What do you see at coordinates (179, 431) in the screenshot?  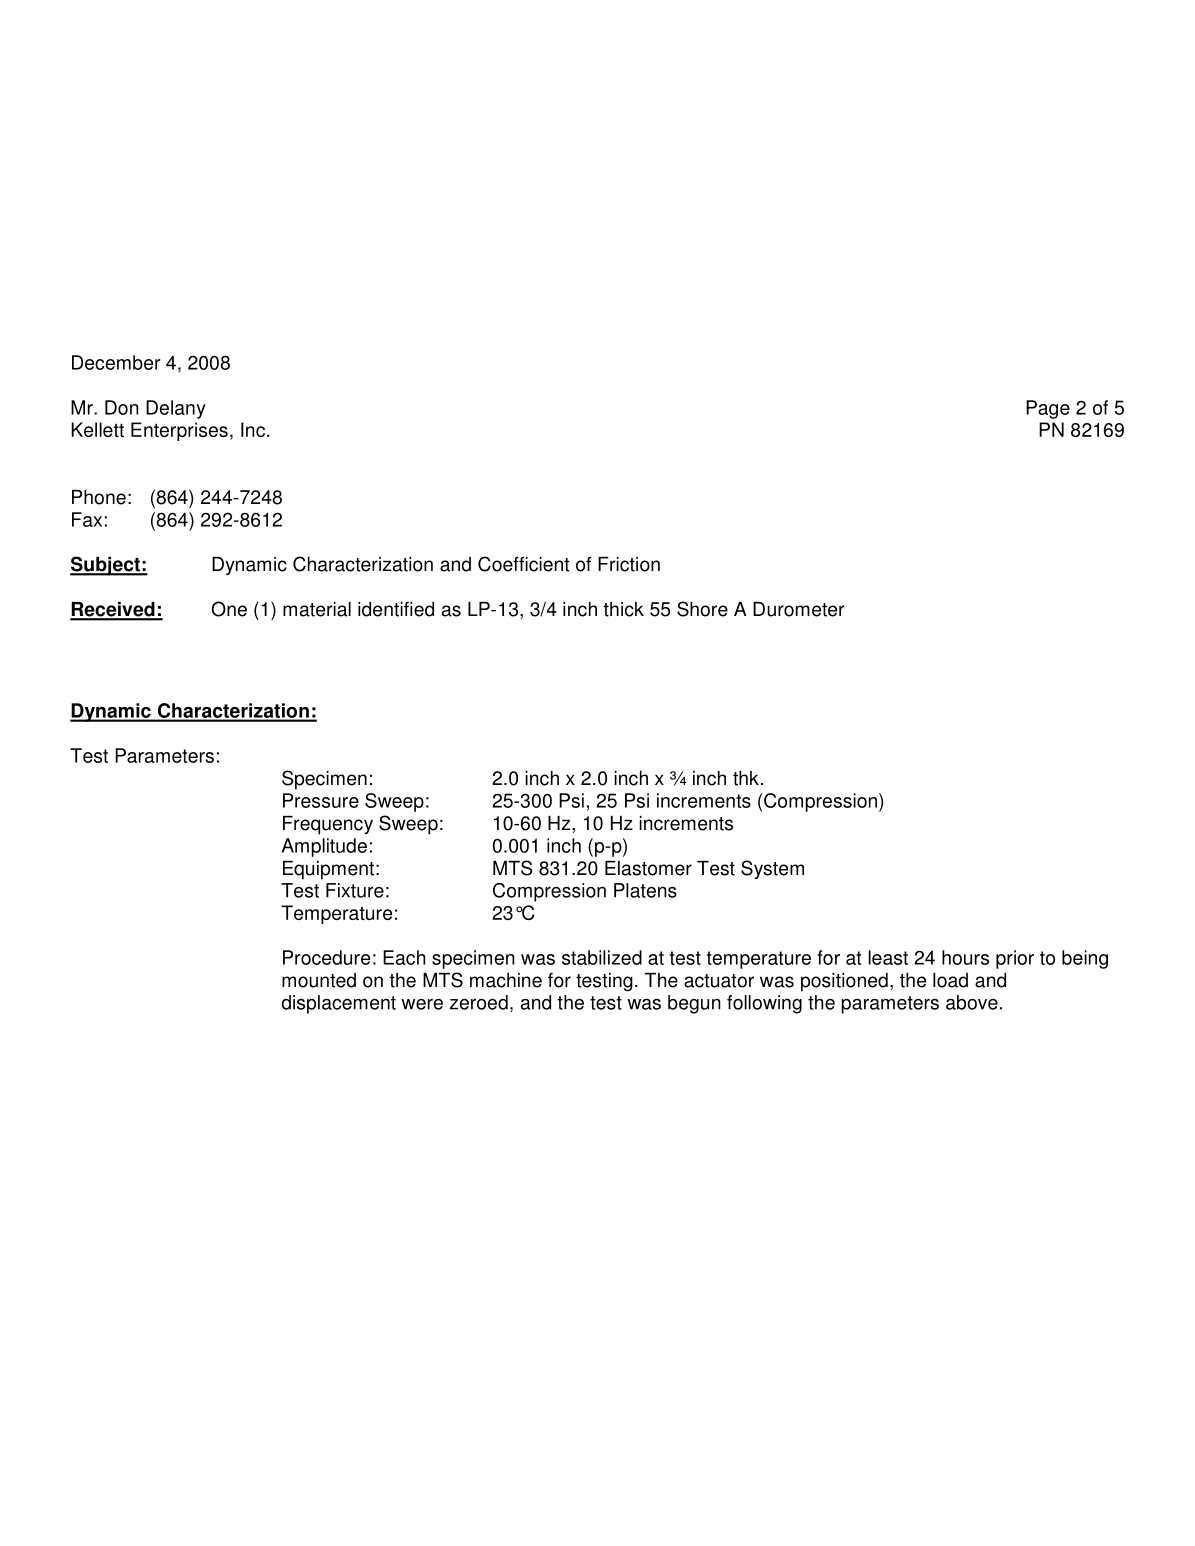 I see `Enterprises` at bounding box center [179, 431].
